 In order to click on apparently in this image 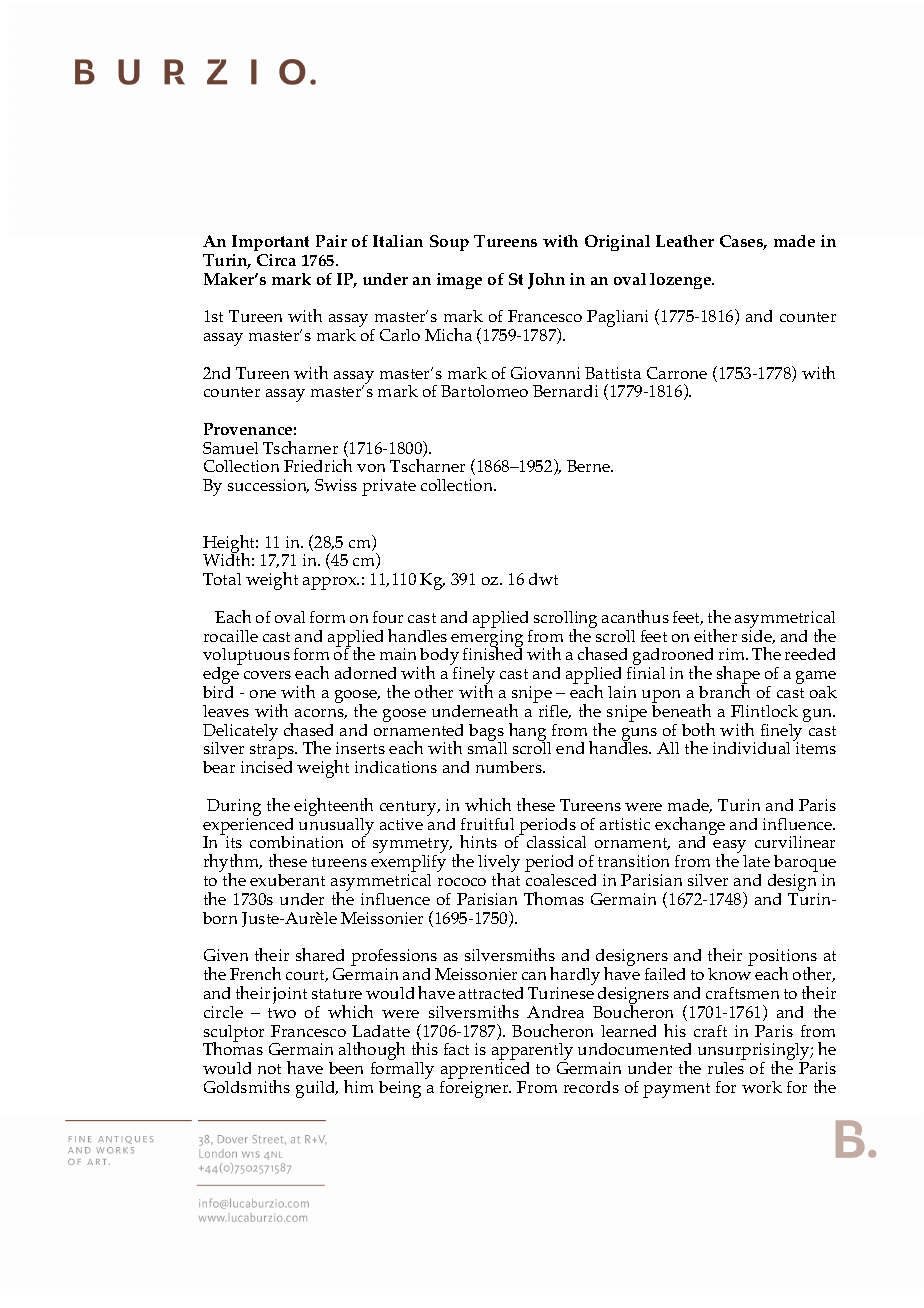, I will do `click(532, 1053)`.
